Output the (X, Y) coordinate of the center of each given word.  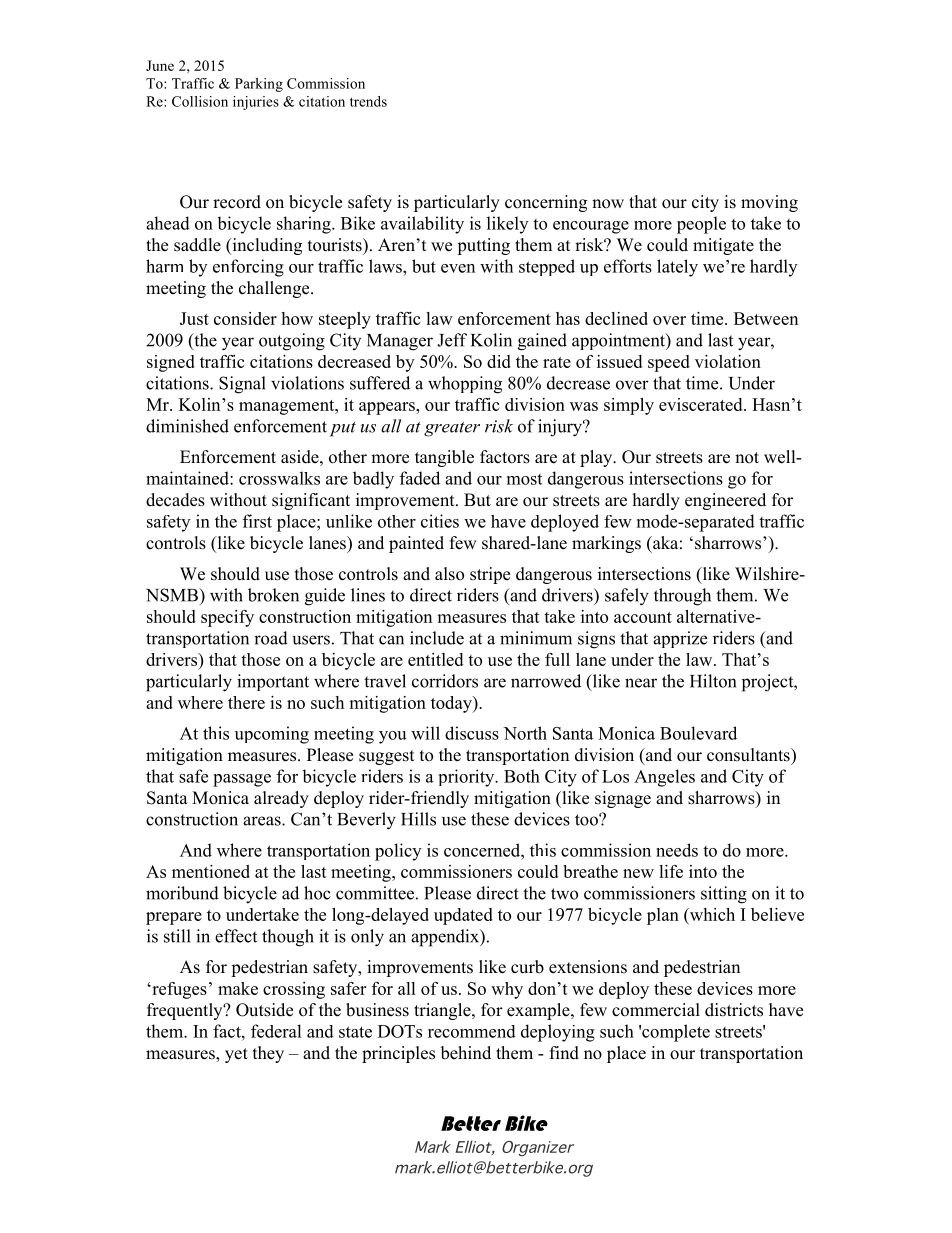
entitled (435, 659)
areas (263, 821)
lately (677, 268)
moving (769, 203)
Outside (264, 1010)
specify (227, 618)
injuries (256, 103)
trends (368, 101)
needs (677, 850)
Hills (418, 819)
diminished (187, 426)
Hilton (713, 681)
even (458, 268)
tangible (444, 458)
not (747, 458)
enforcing (248, 268)
